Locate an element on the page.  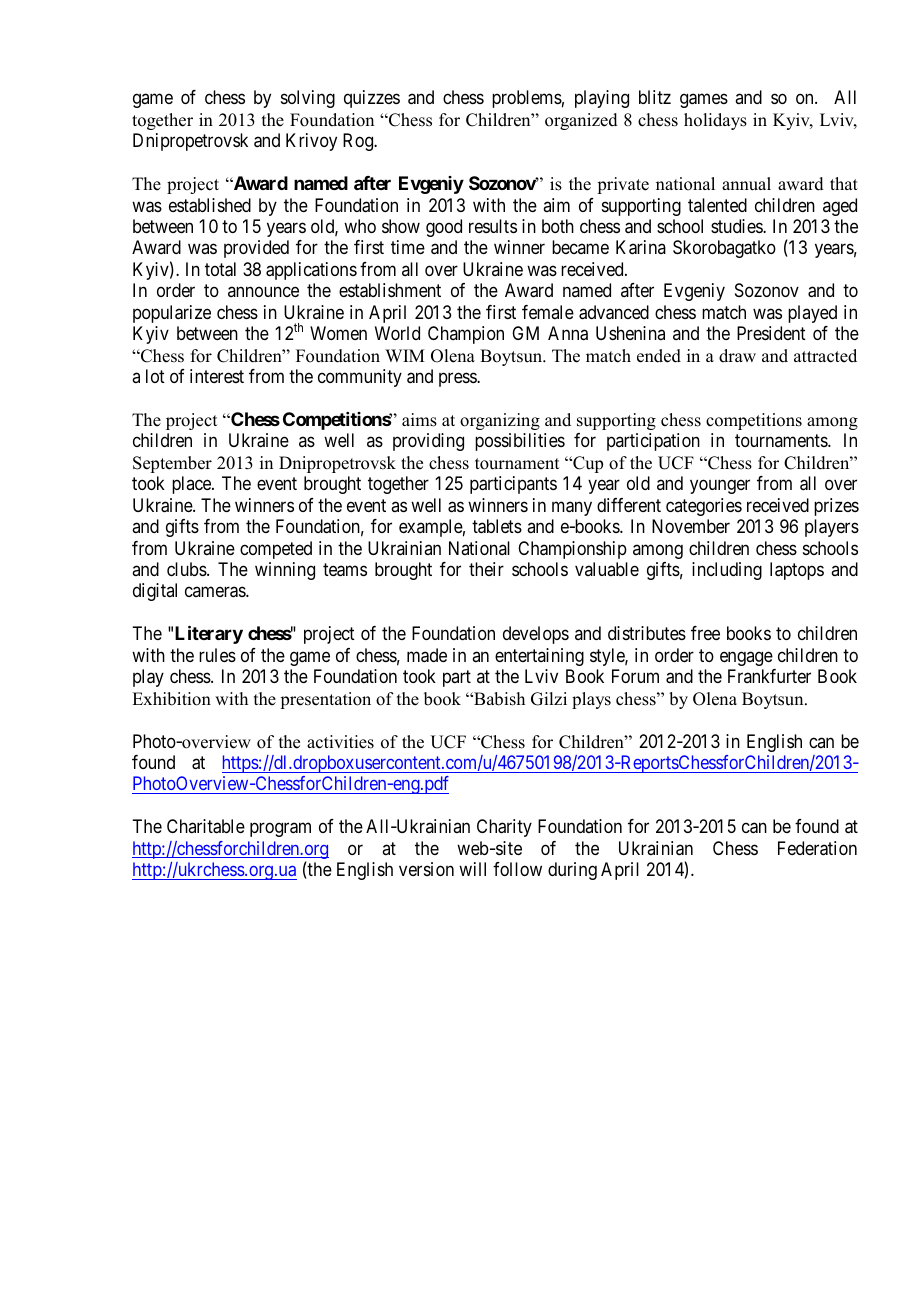
press is located at coordinates (458, 380).
